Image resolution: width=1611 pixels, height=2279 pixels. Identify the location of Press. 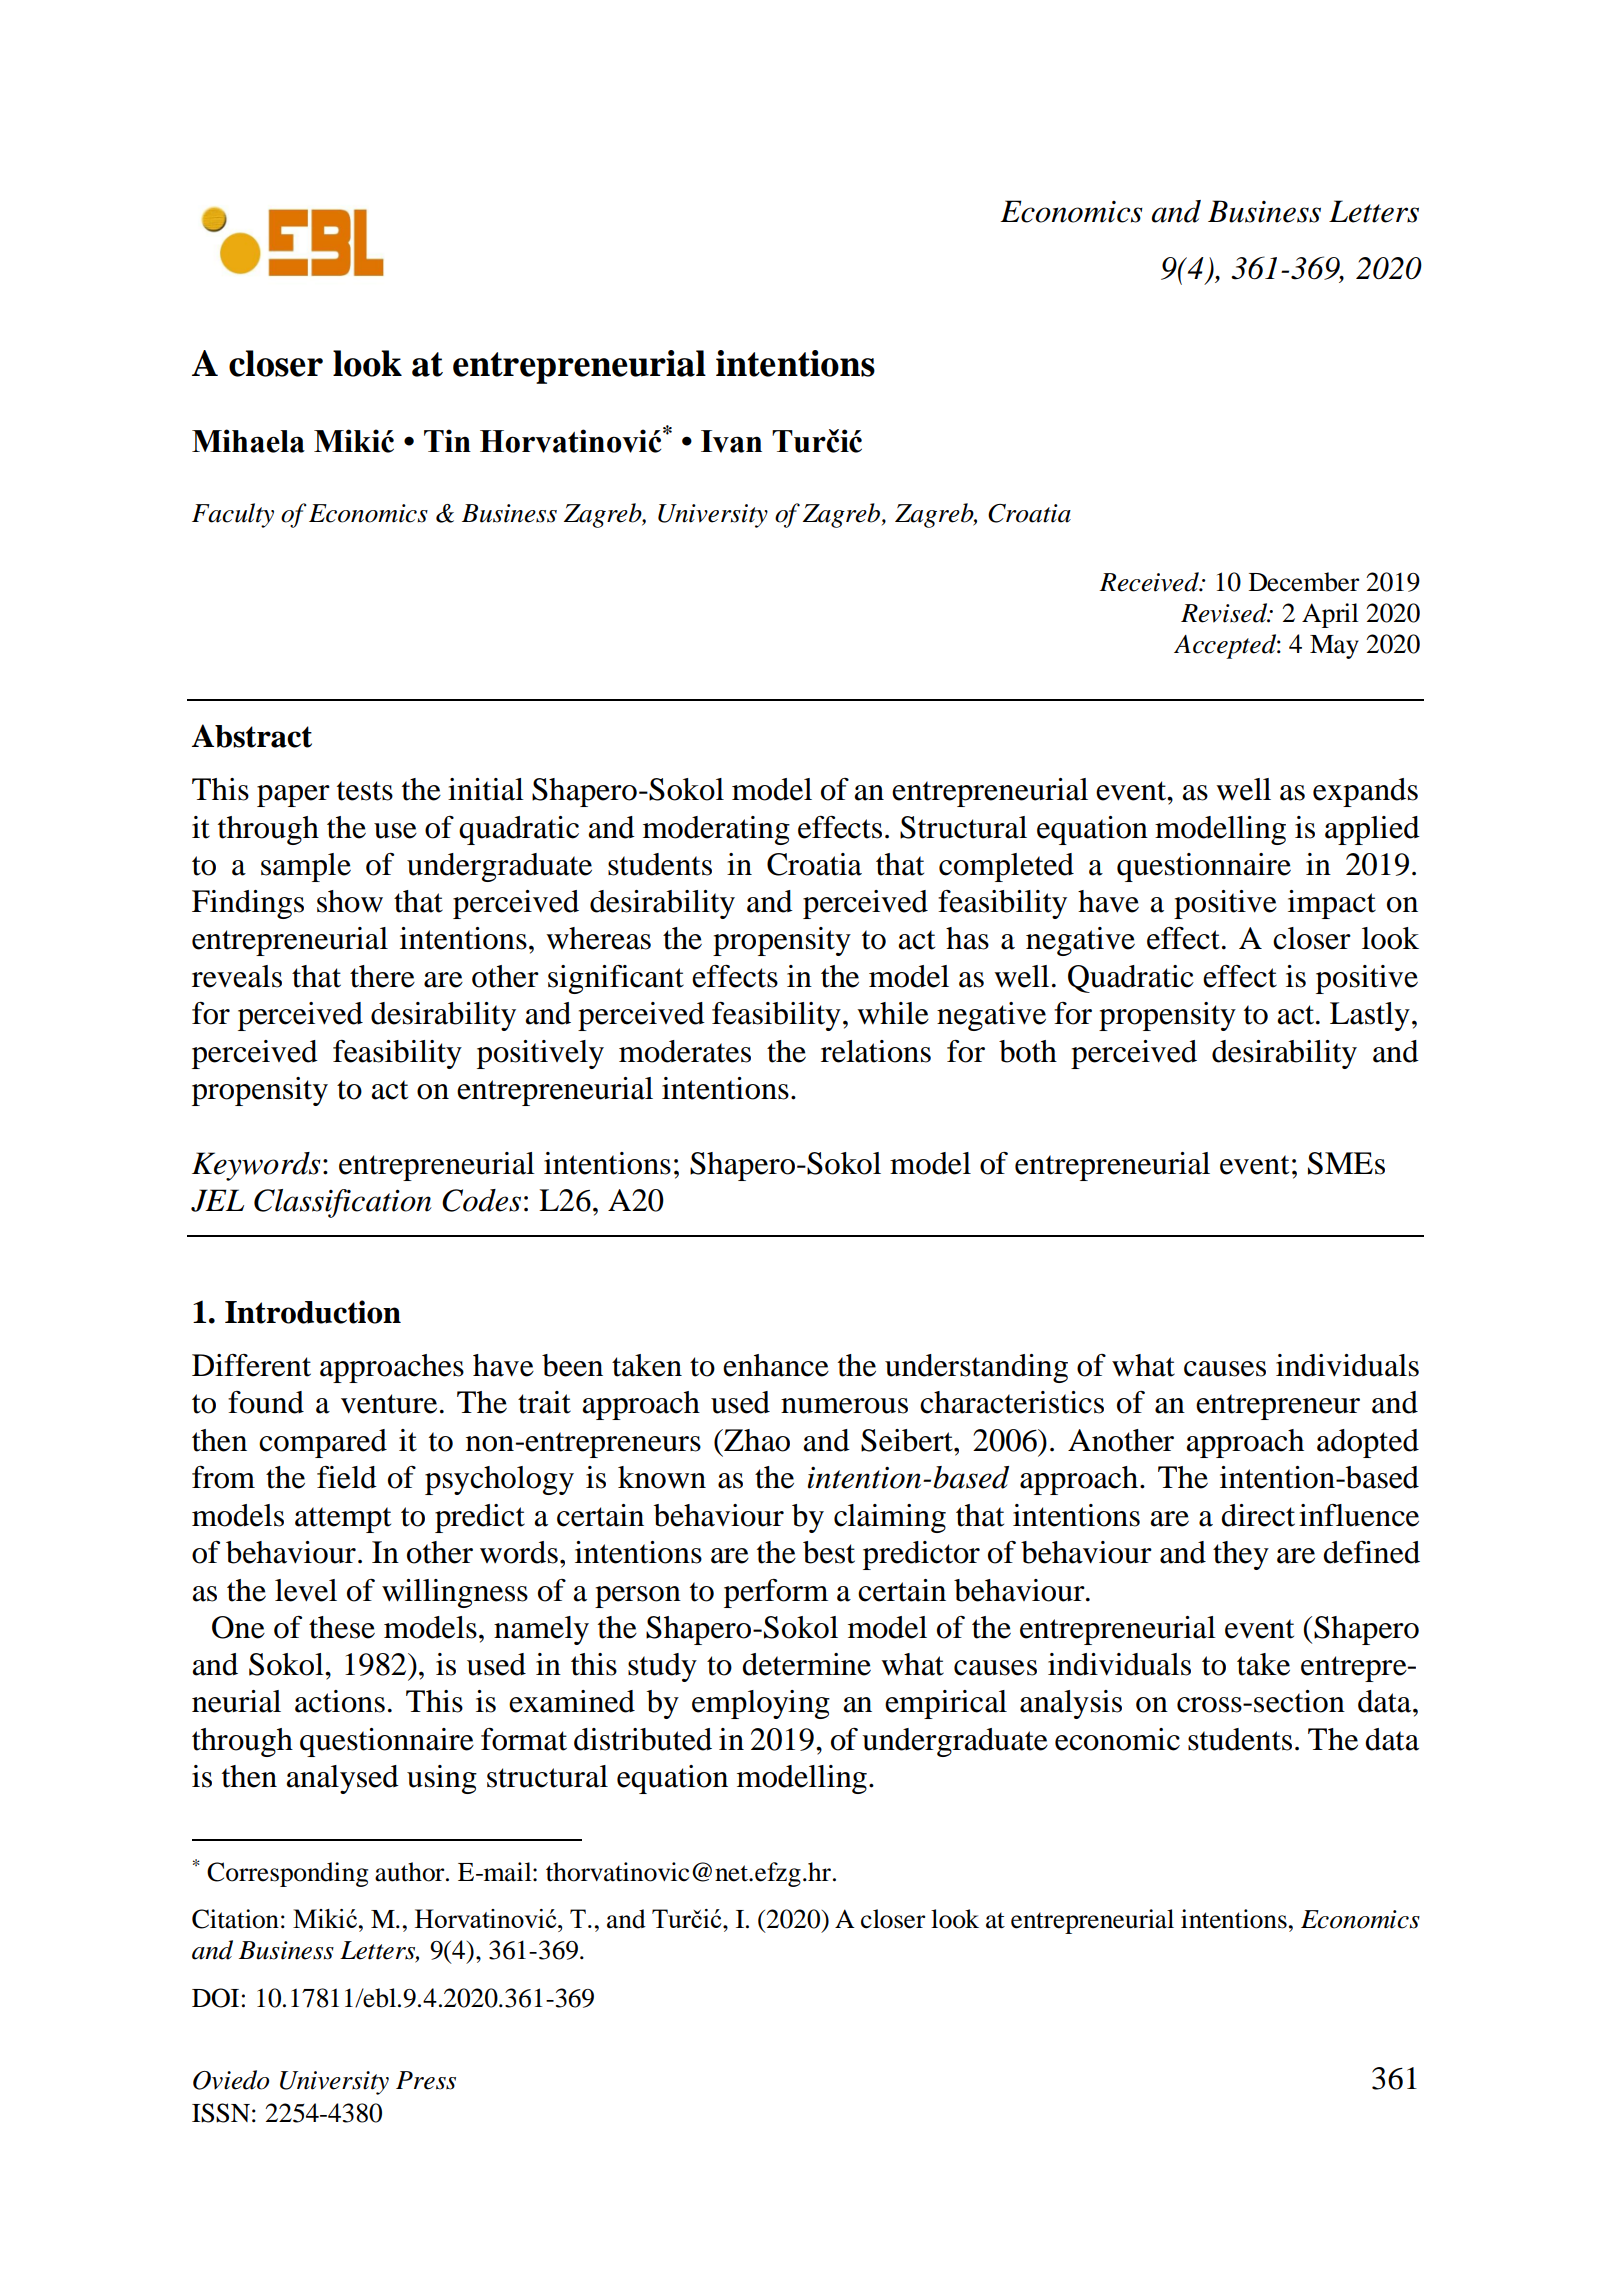
(426, 2080).
